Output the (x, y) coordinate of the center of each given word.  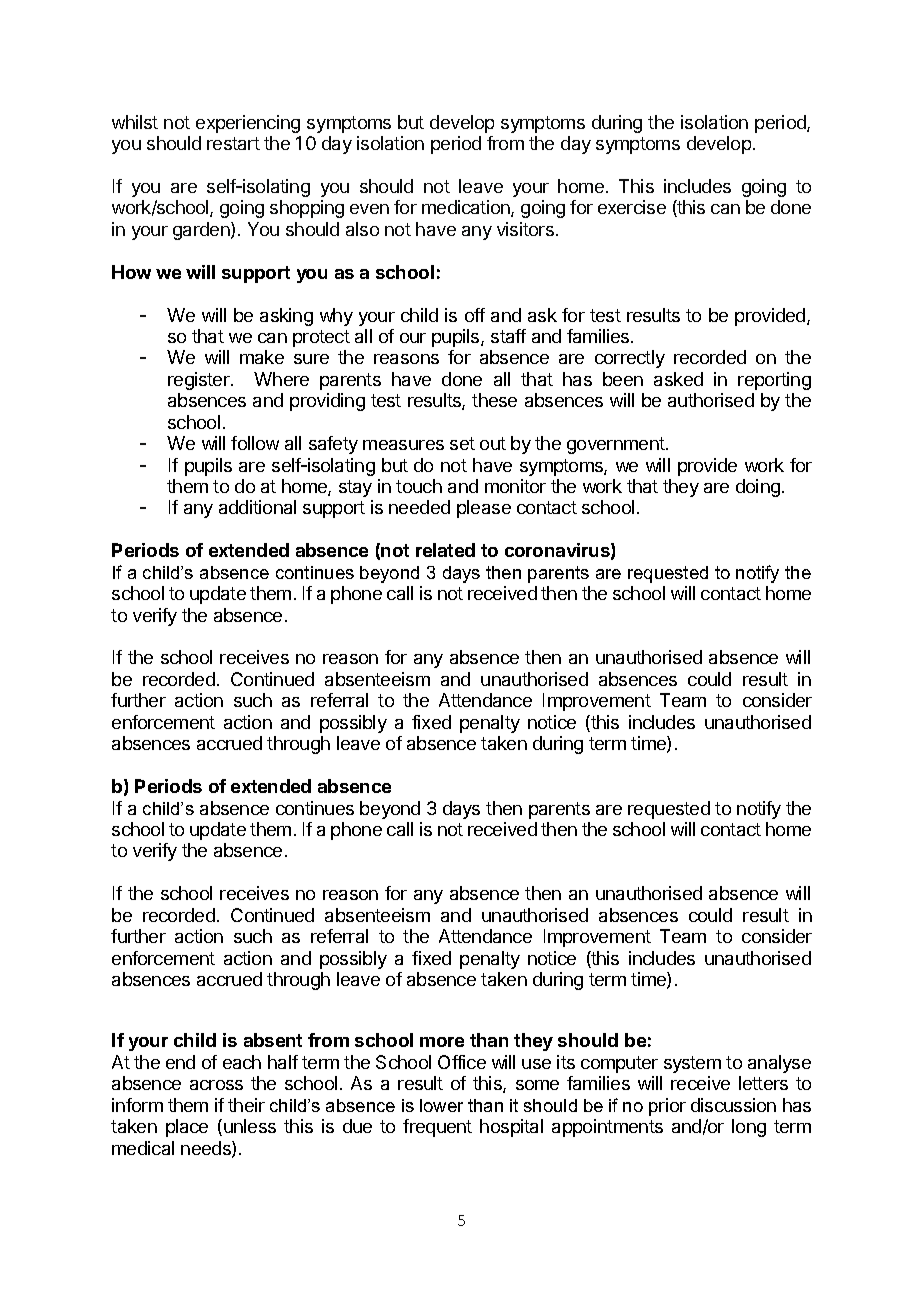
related (445, 550)
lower (441, 1105)
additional (257, 507)
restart (233, 143)
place (187, 1128)
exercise (632, 207)
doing (758, 488)
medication (467, 208)
